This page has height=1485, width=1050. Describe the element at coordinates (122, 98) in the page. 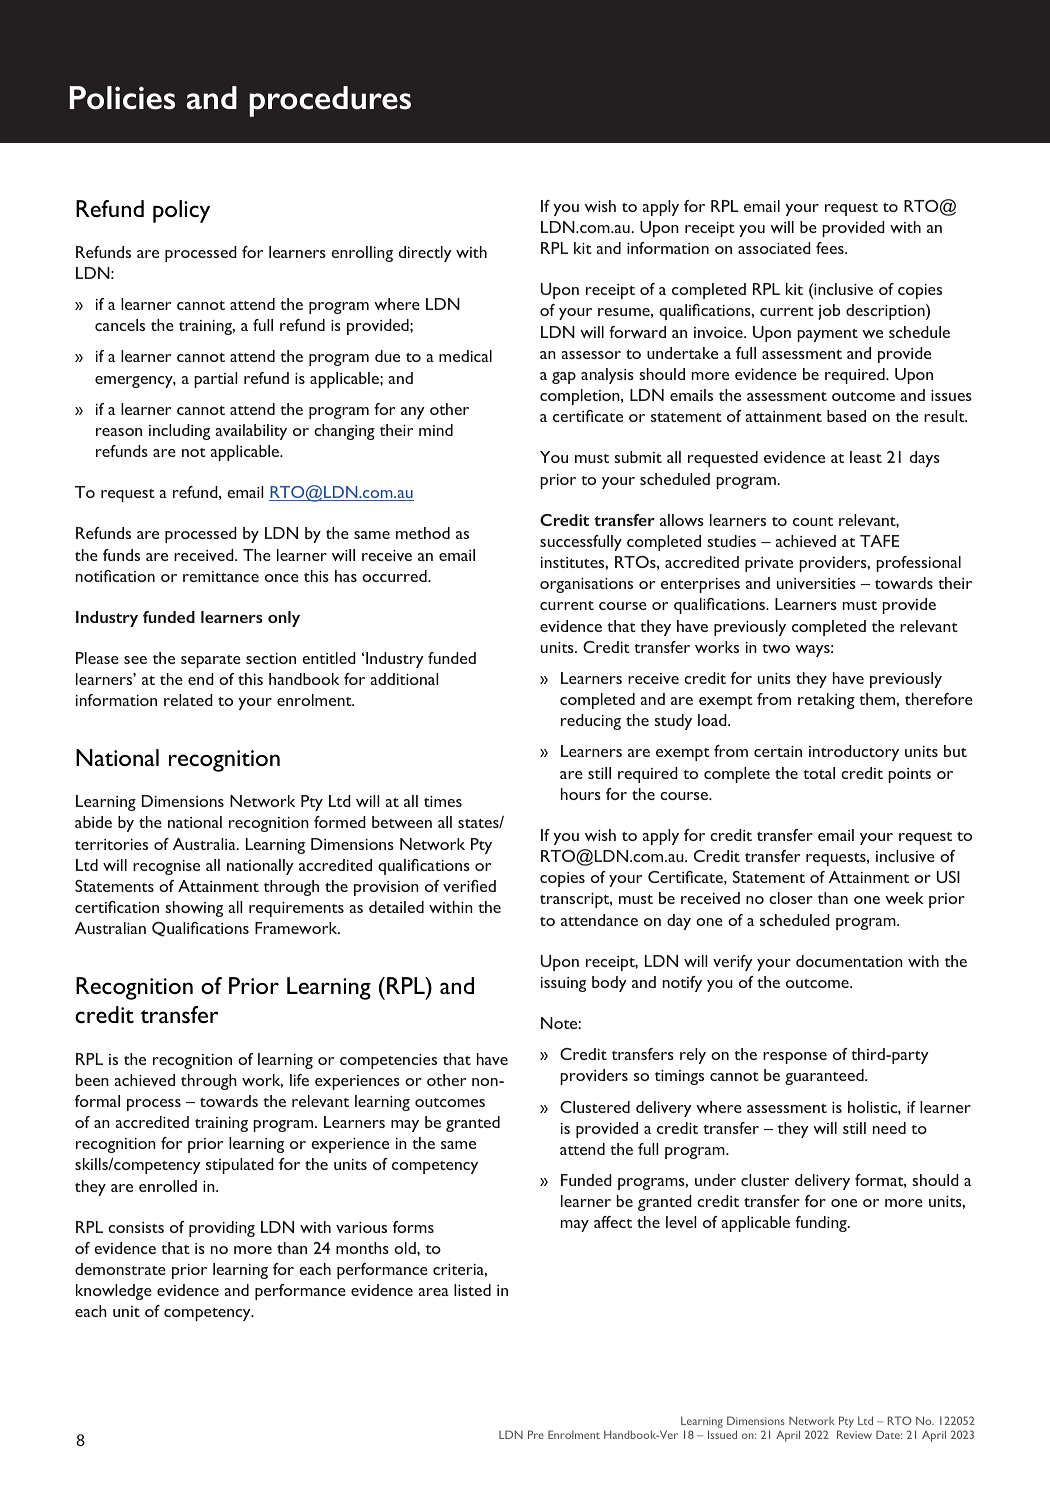

I see `Policies` at that location.
